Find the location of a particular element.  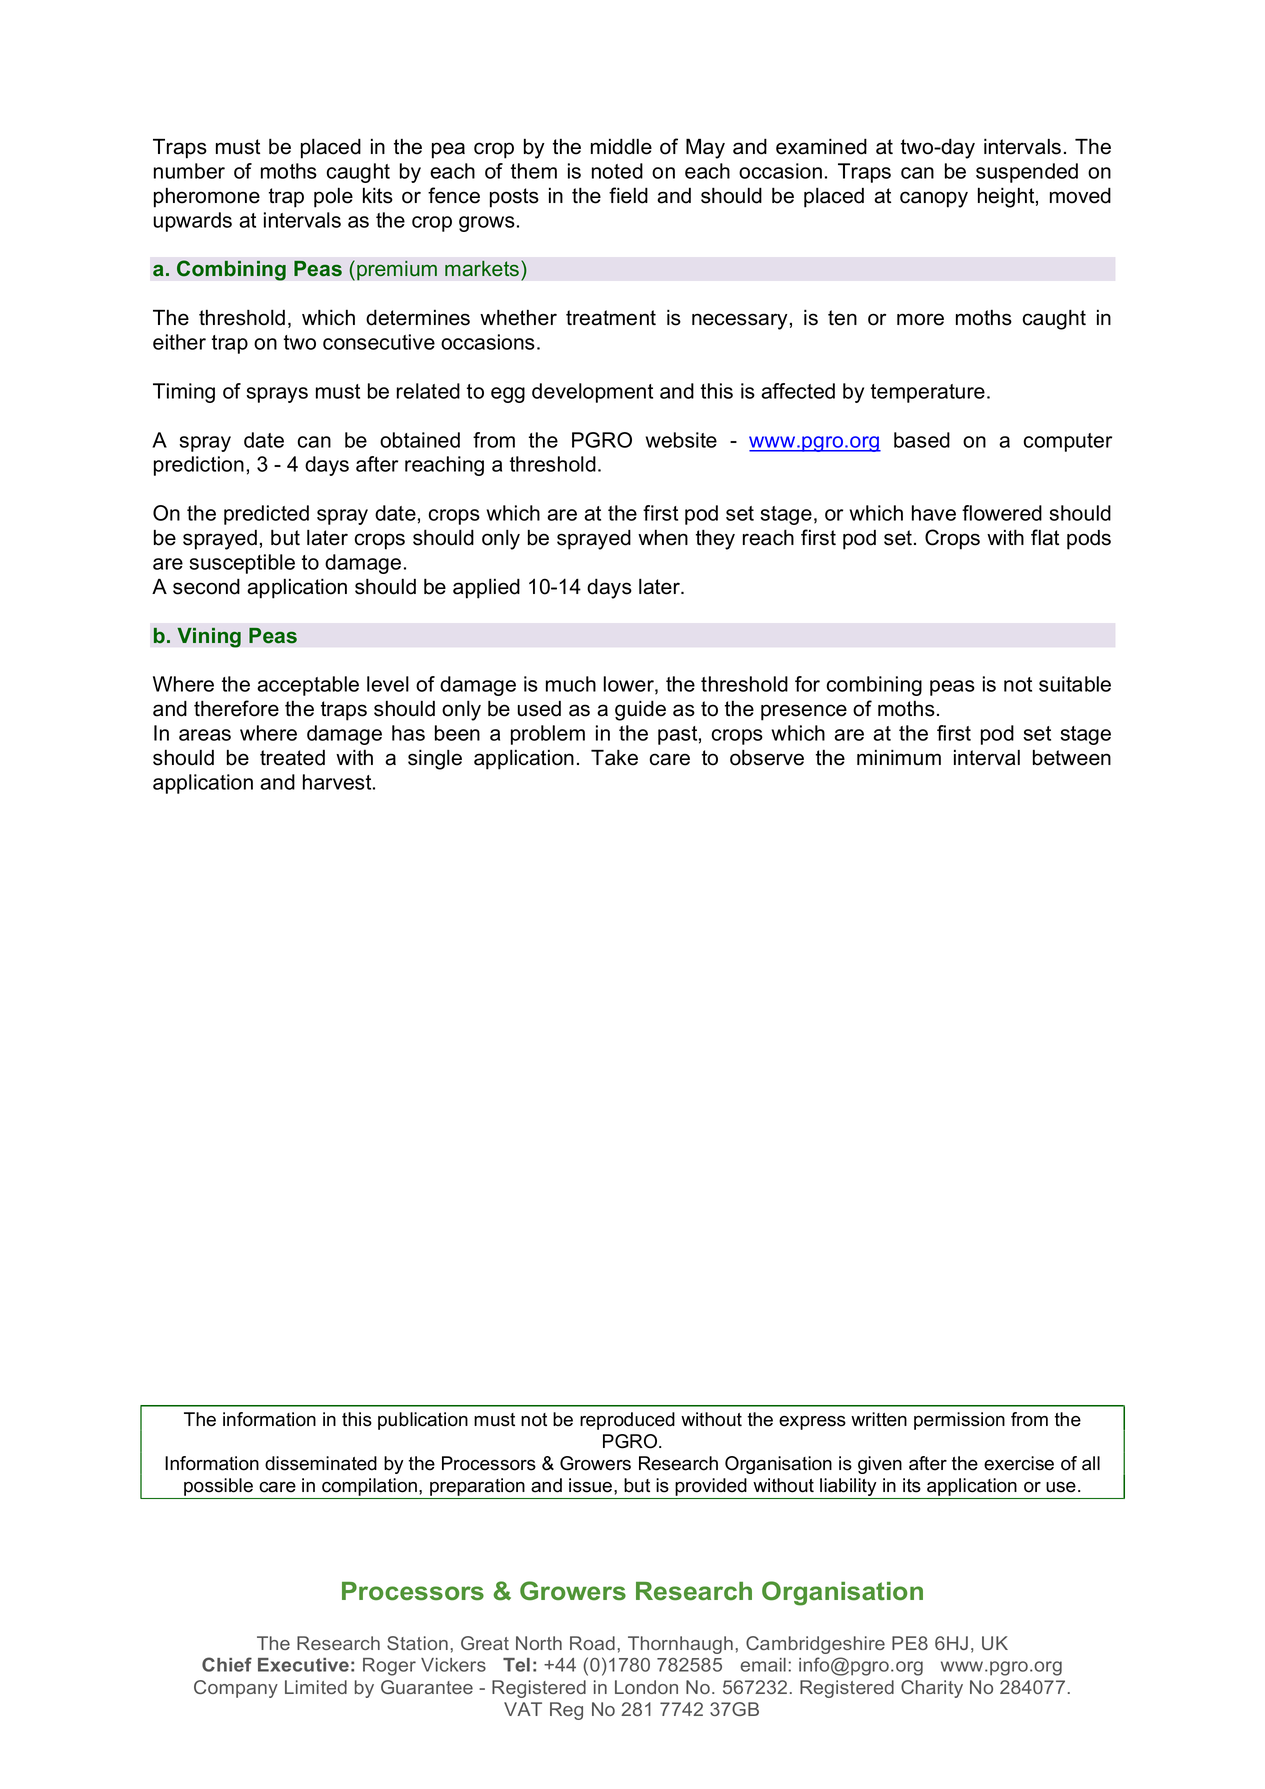

field is located at coordinates (628, 195).
